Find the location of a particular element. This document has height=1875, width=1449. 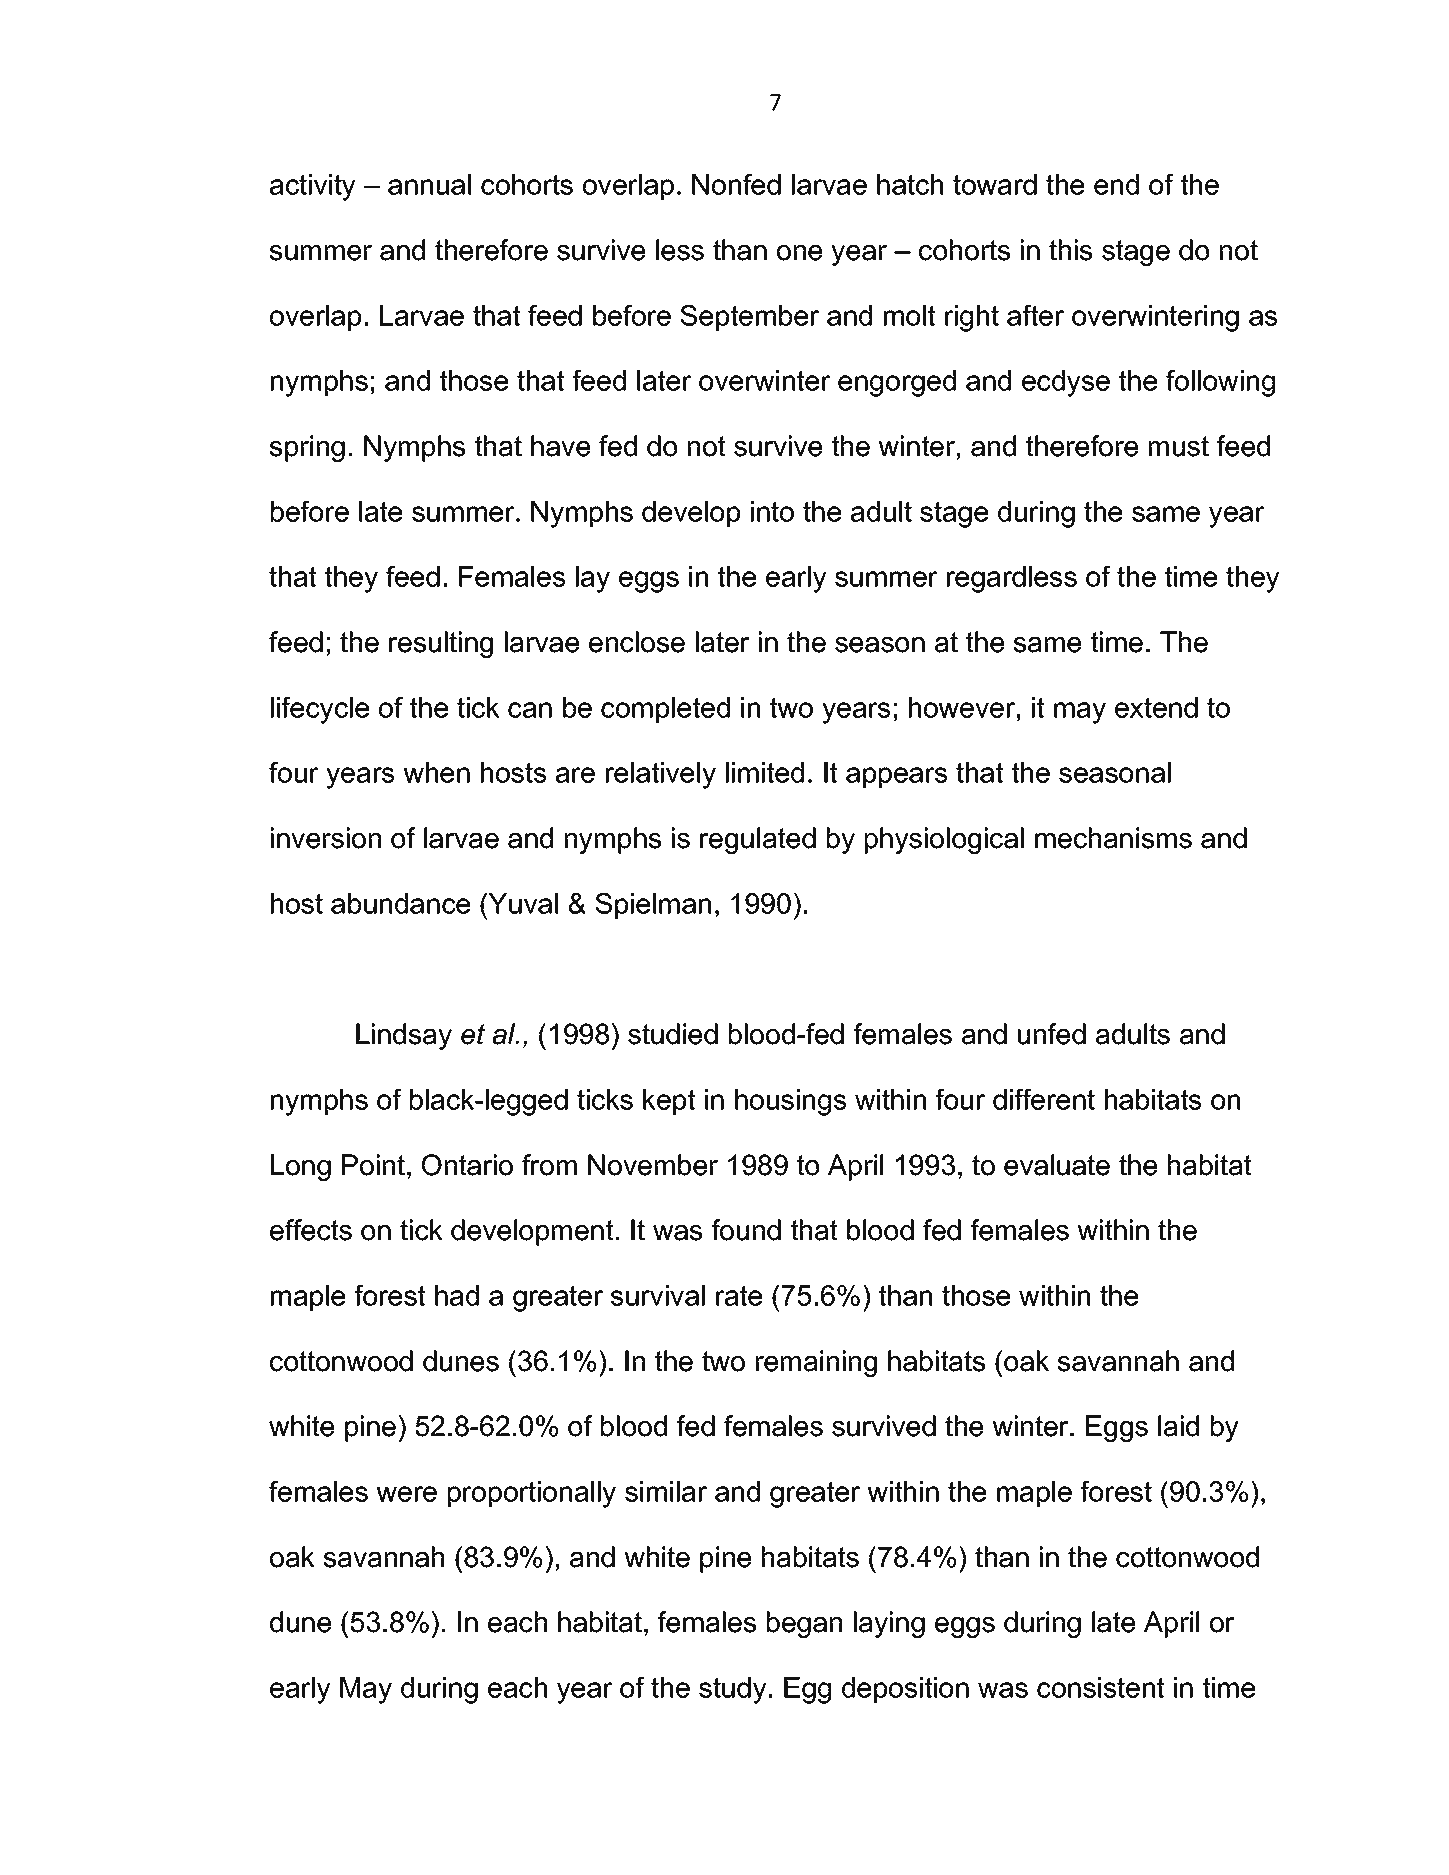

mechanisms is located at coordinates (1113, 838).
